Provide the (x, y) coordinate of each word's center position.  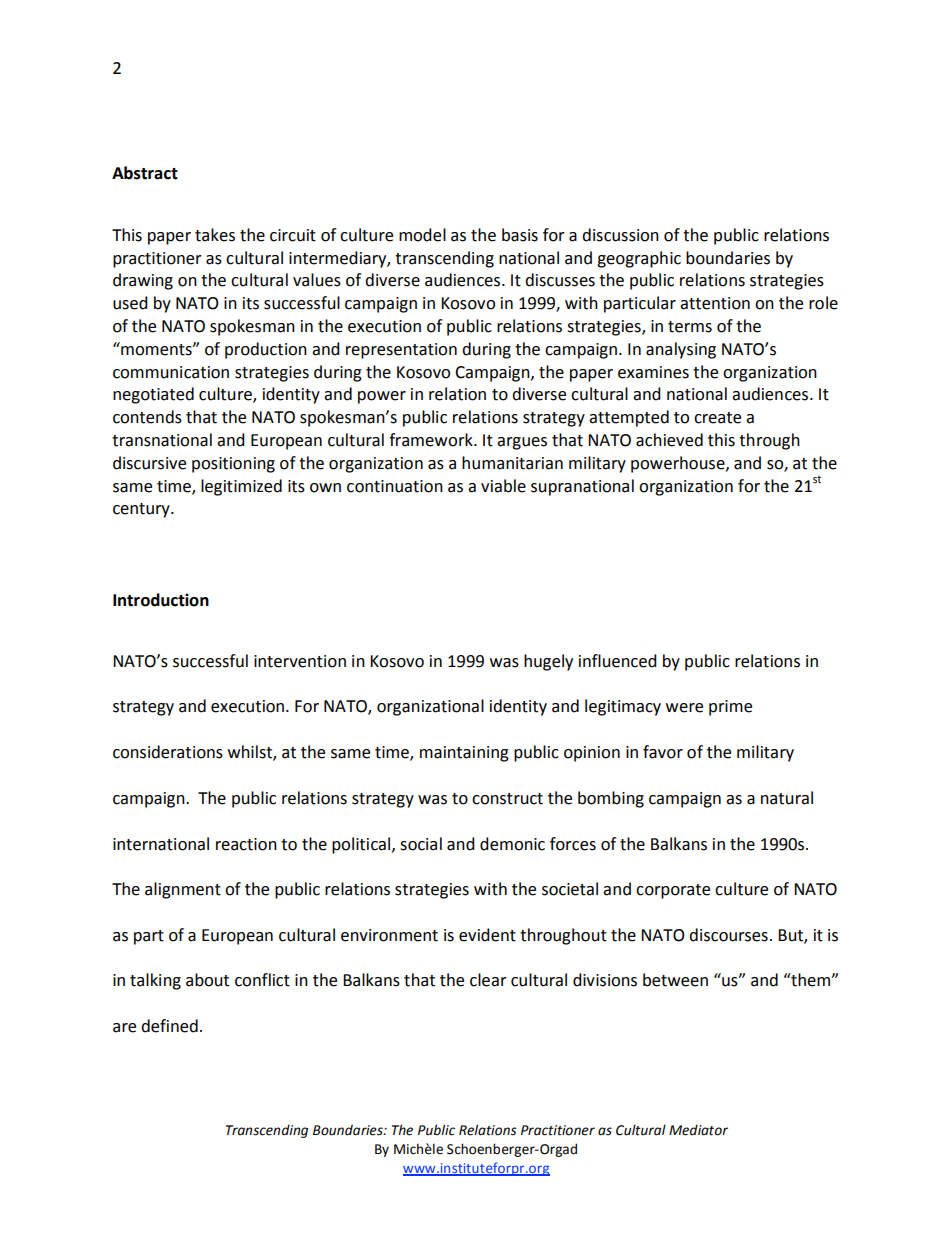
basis (520, 235)
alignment (183, 890)
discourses (728, 935)
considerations (168, 752)
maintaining (464, 754)
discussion (620, 235)
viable (503, 486)
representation (401, 351)
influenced (618, 661)
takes (215, 235)
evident (487, 935)
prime (730, 708)
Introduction (161, 600)
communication (171, 372)
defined (169, 1026)
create (717, 418)
